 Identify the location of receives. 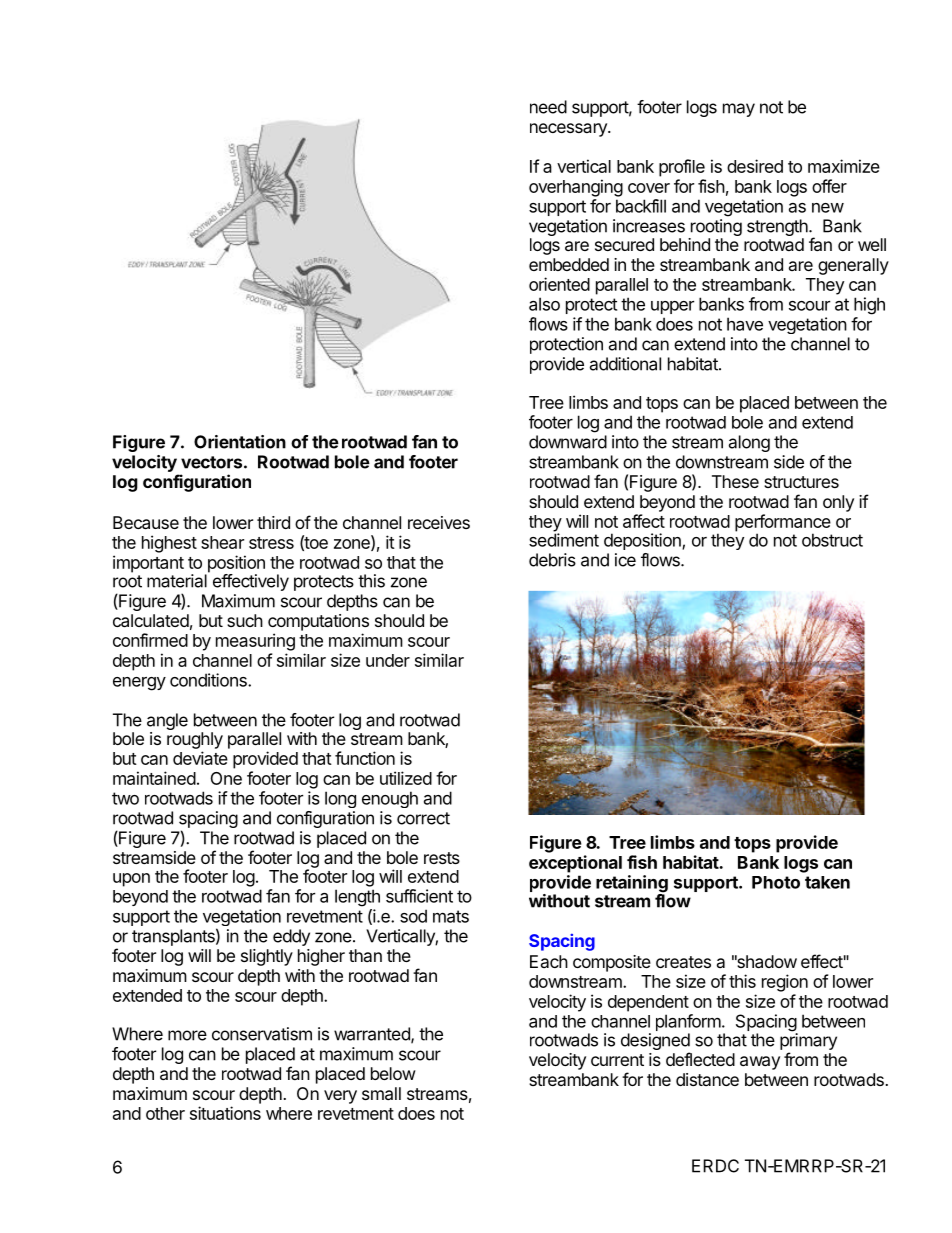
(439, 522).
